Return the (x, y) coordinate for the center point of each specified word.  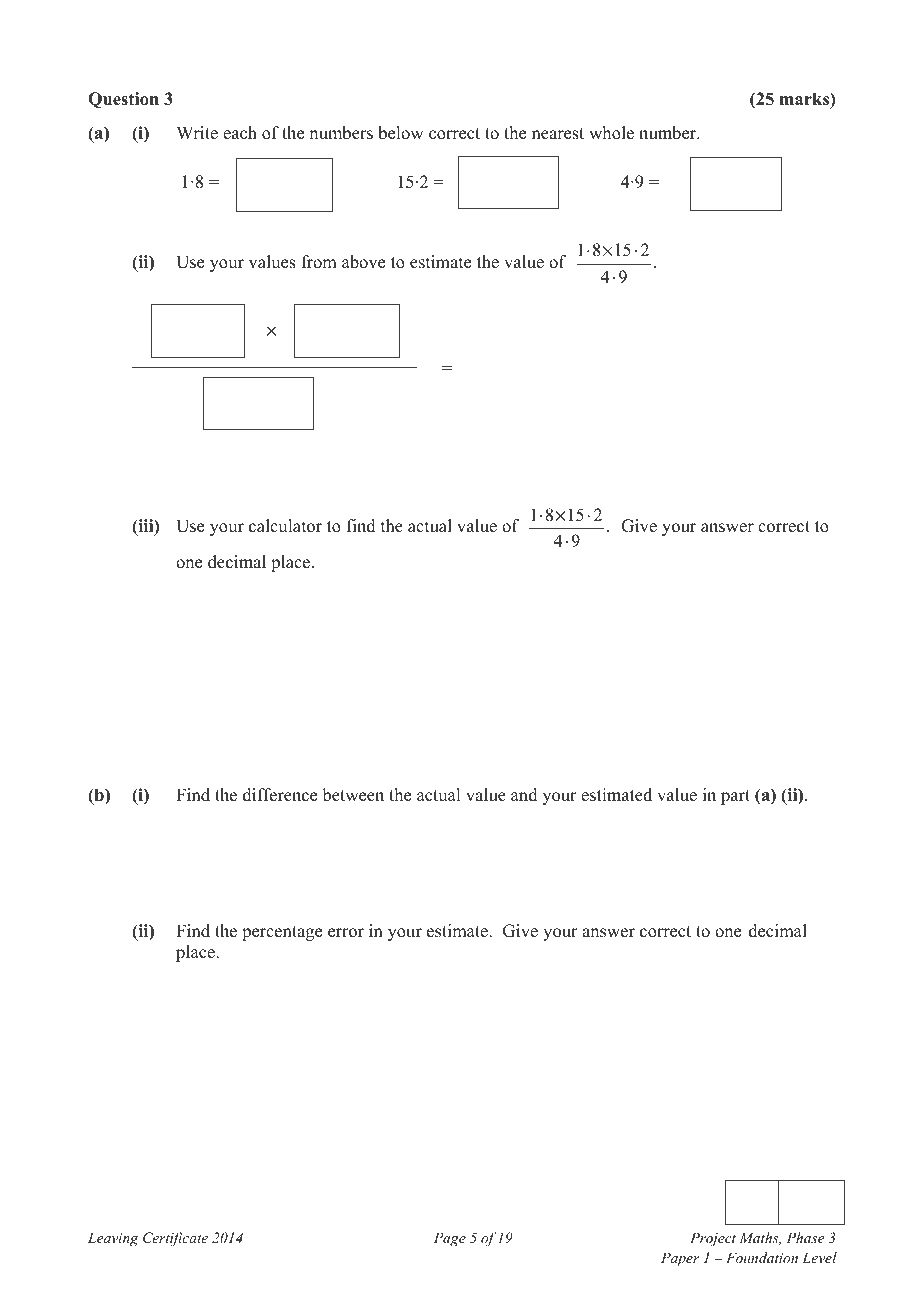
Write (197, 133)
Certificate (175, 1239)
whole (611, 133)
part (735, 797)
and (524, 795)
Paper (680, 1259)
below (400, 133)
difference (280, 795)
